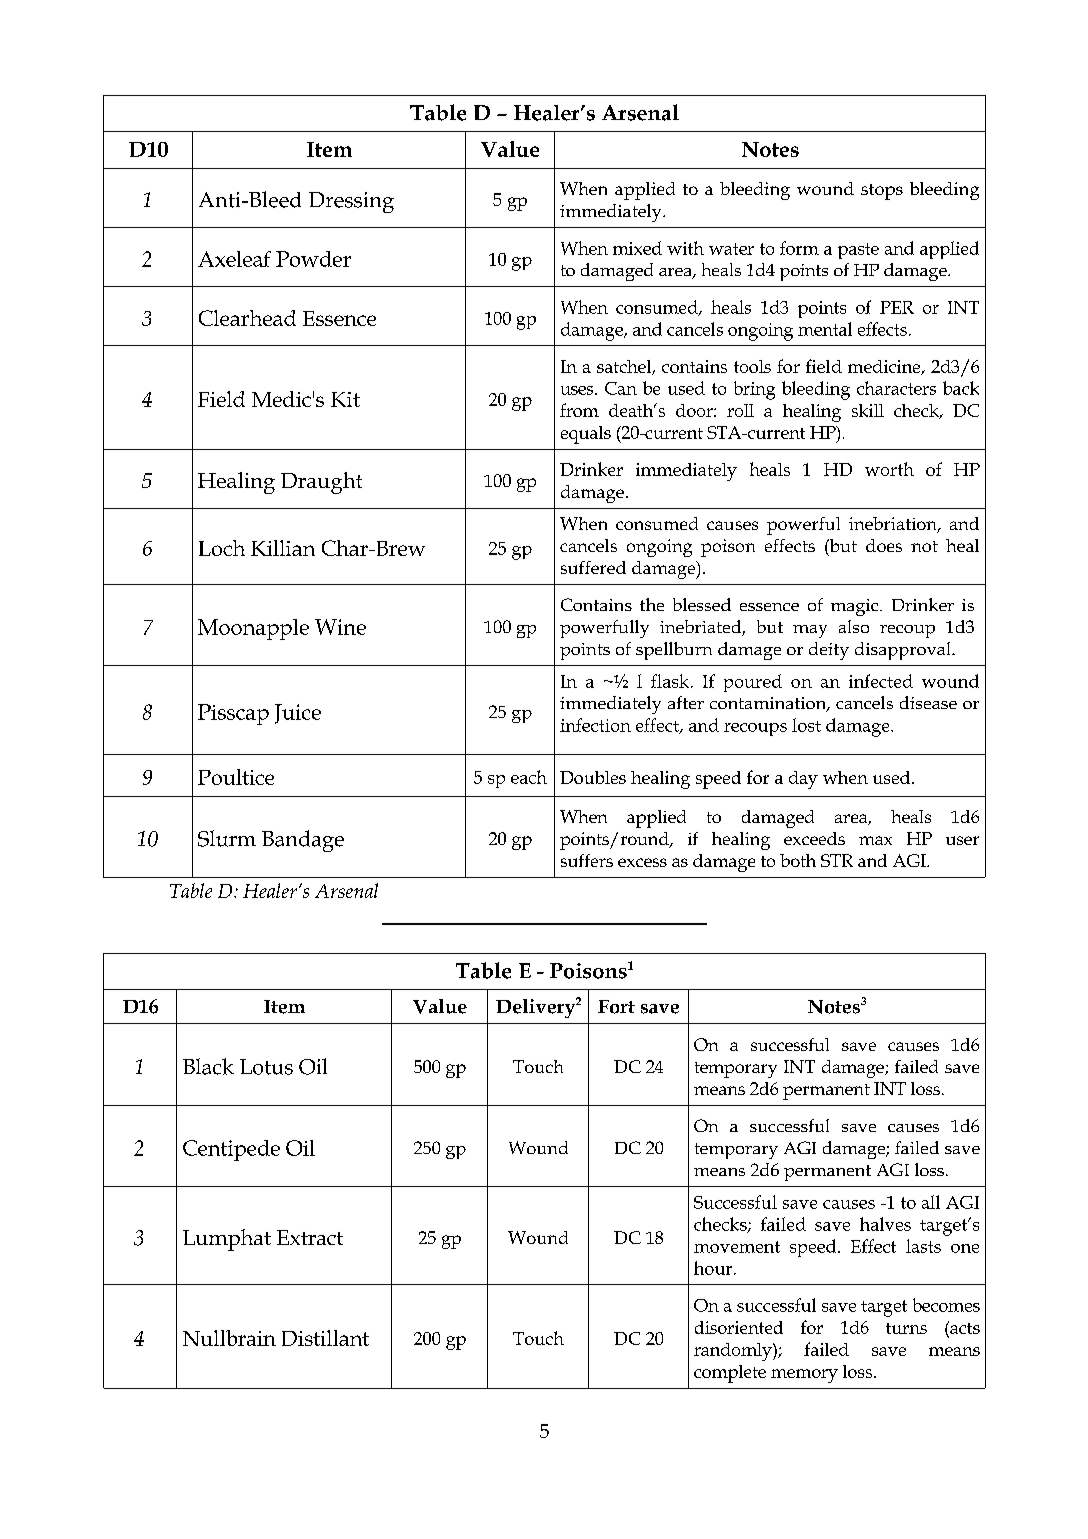 The width and height of the screenshot is (1088, 1539). What do you see at coordinates (858, 251) in the screenshot?
I see `paste` at bounding box center [858, 251].
